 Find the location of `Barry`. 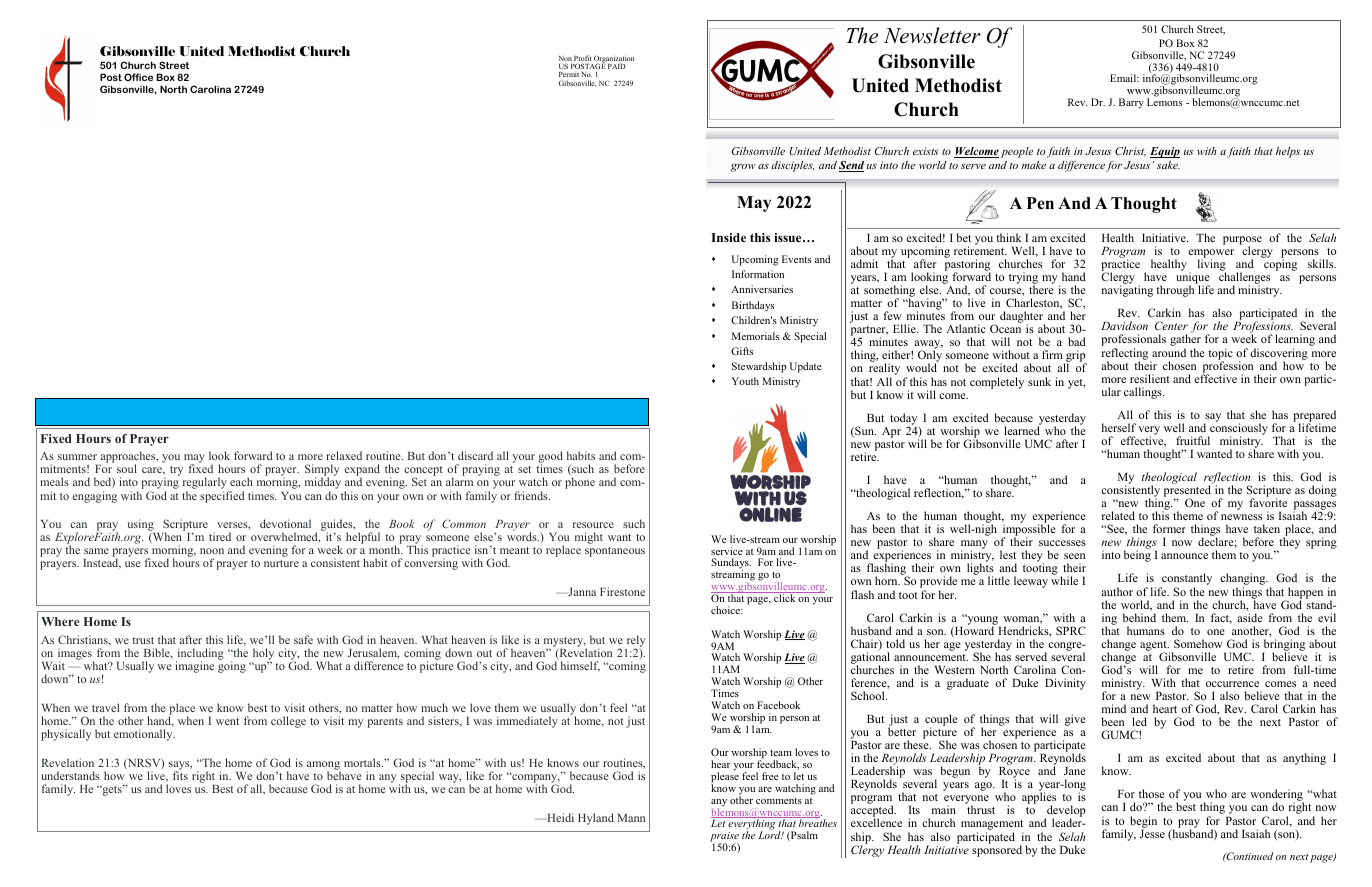

Barry is located at coordinates (1131, 103).
